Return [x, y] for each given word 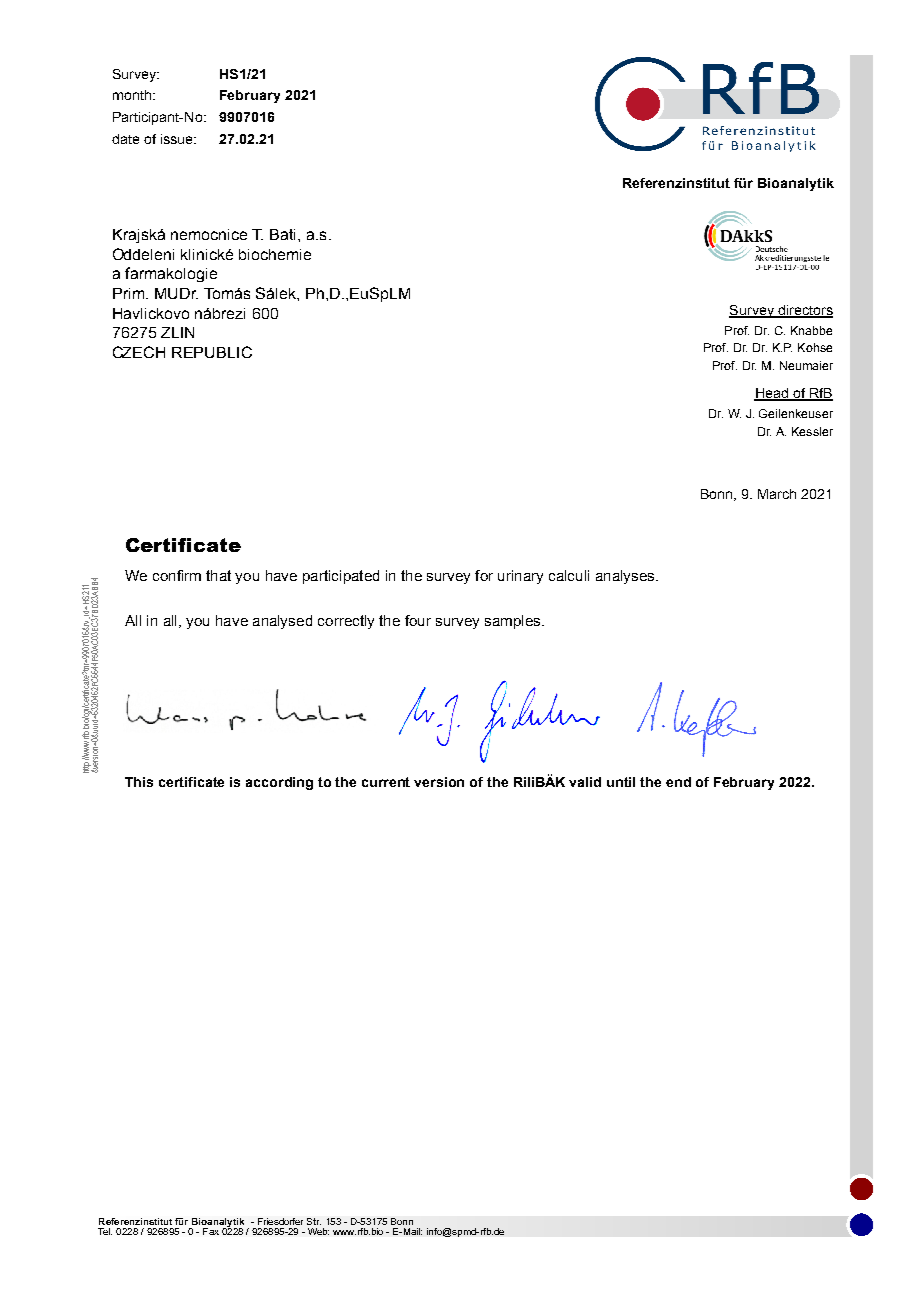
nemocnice [209, 234]
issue [178, 139]
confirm [177, 575]
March [777, 494]
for [484, 575]
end [678, 782]
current [386, 782]
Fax [211, 1231]
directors [804, 311]
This [139, 782]
